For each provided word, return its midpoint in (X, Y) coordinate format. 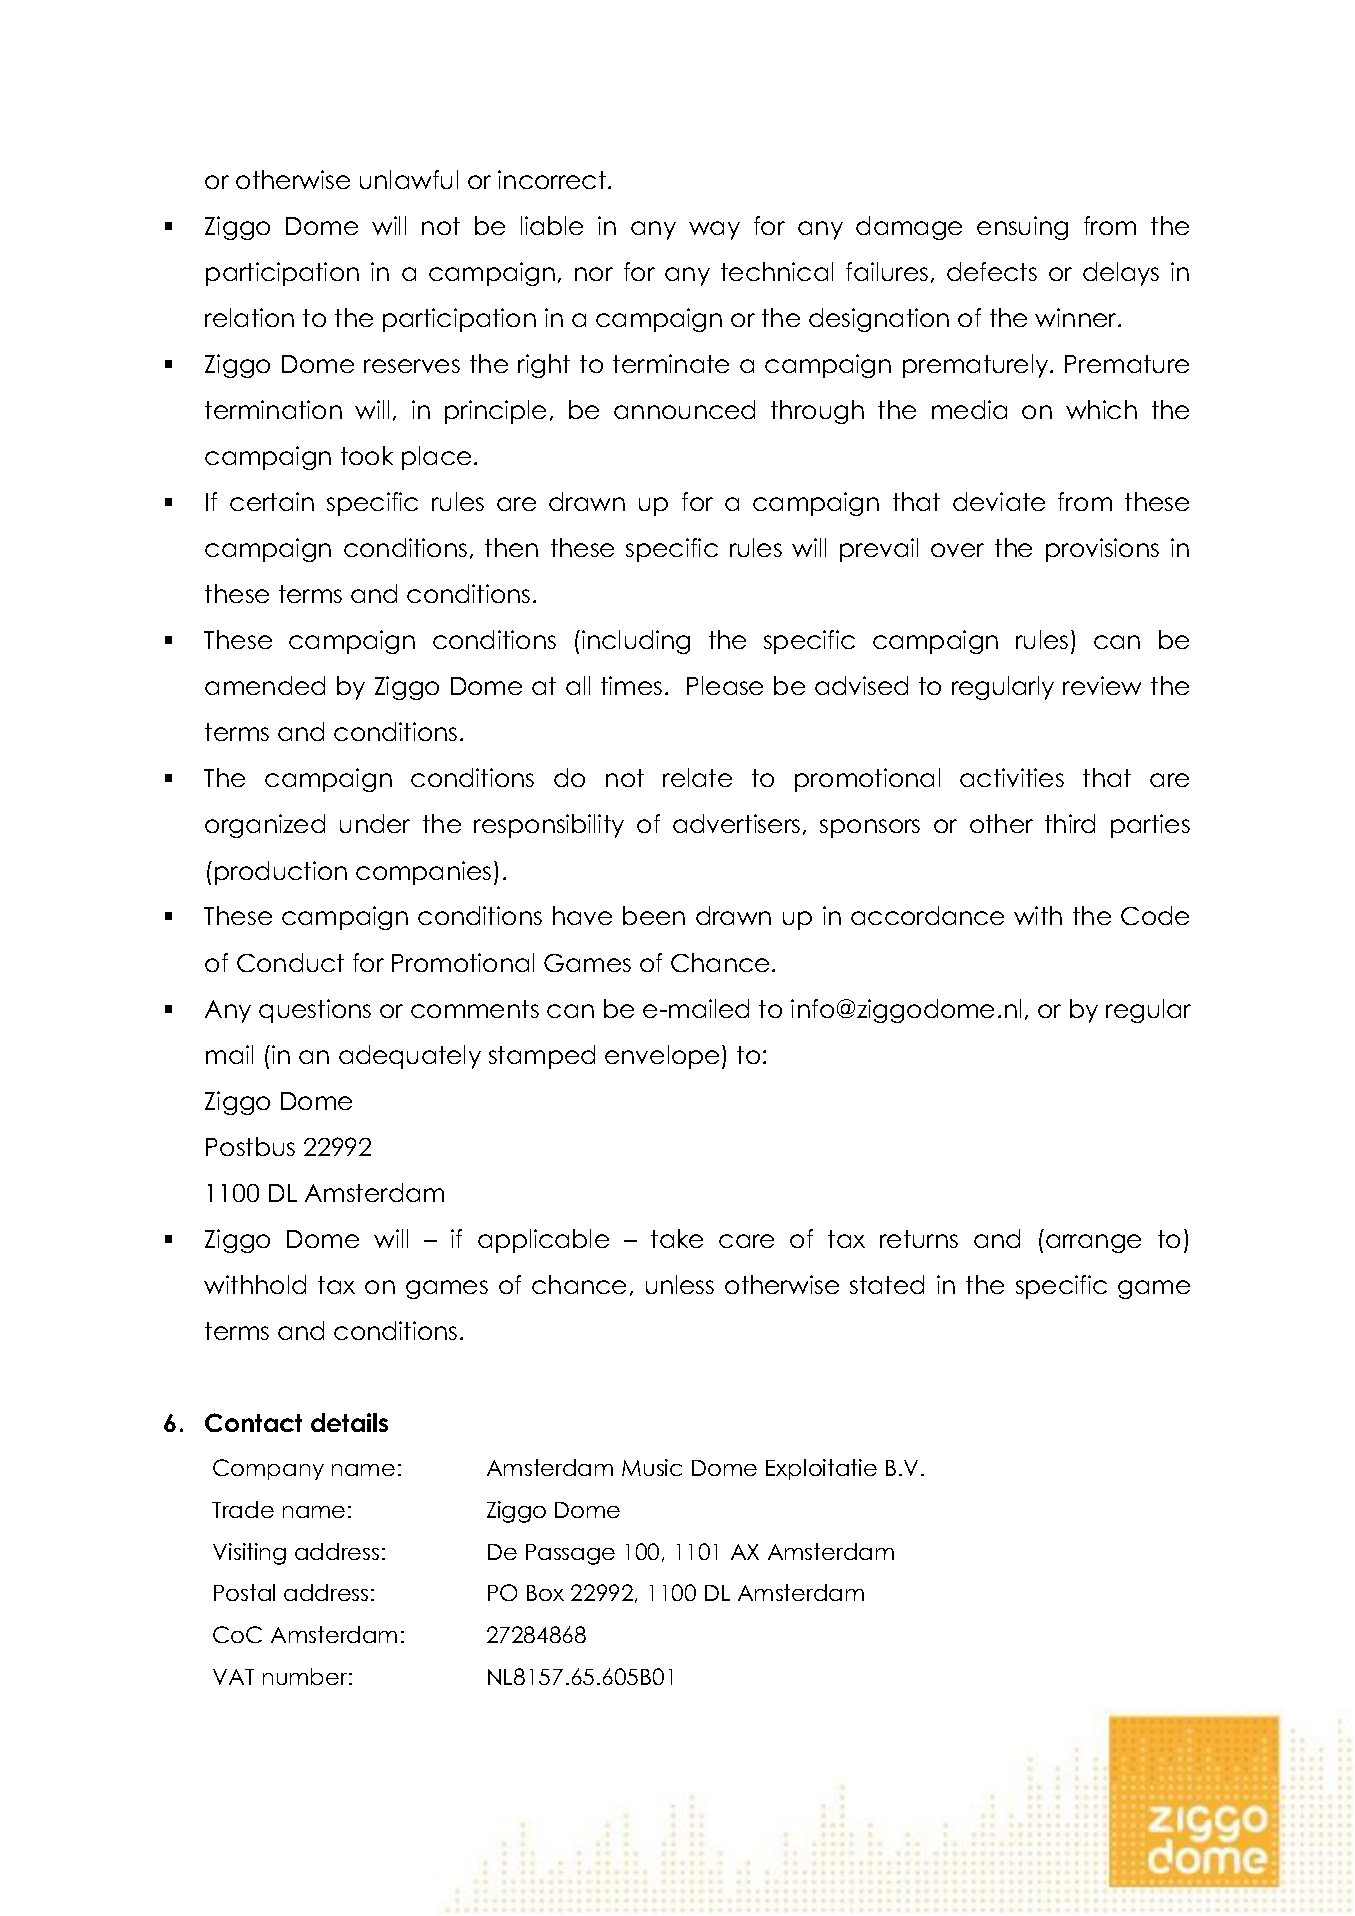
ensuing (1022, 228)
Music (652, 1467)
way (714, 230)
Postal (244, 1592)
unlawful (409, 179)
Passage (570, 1554)
